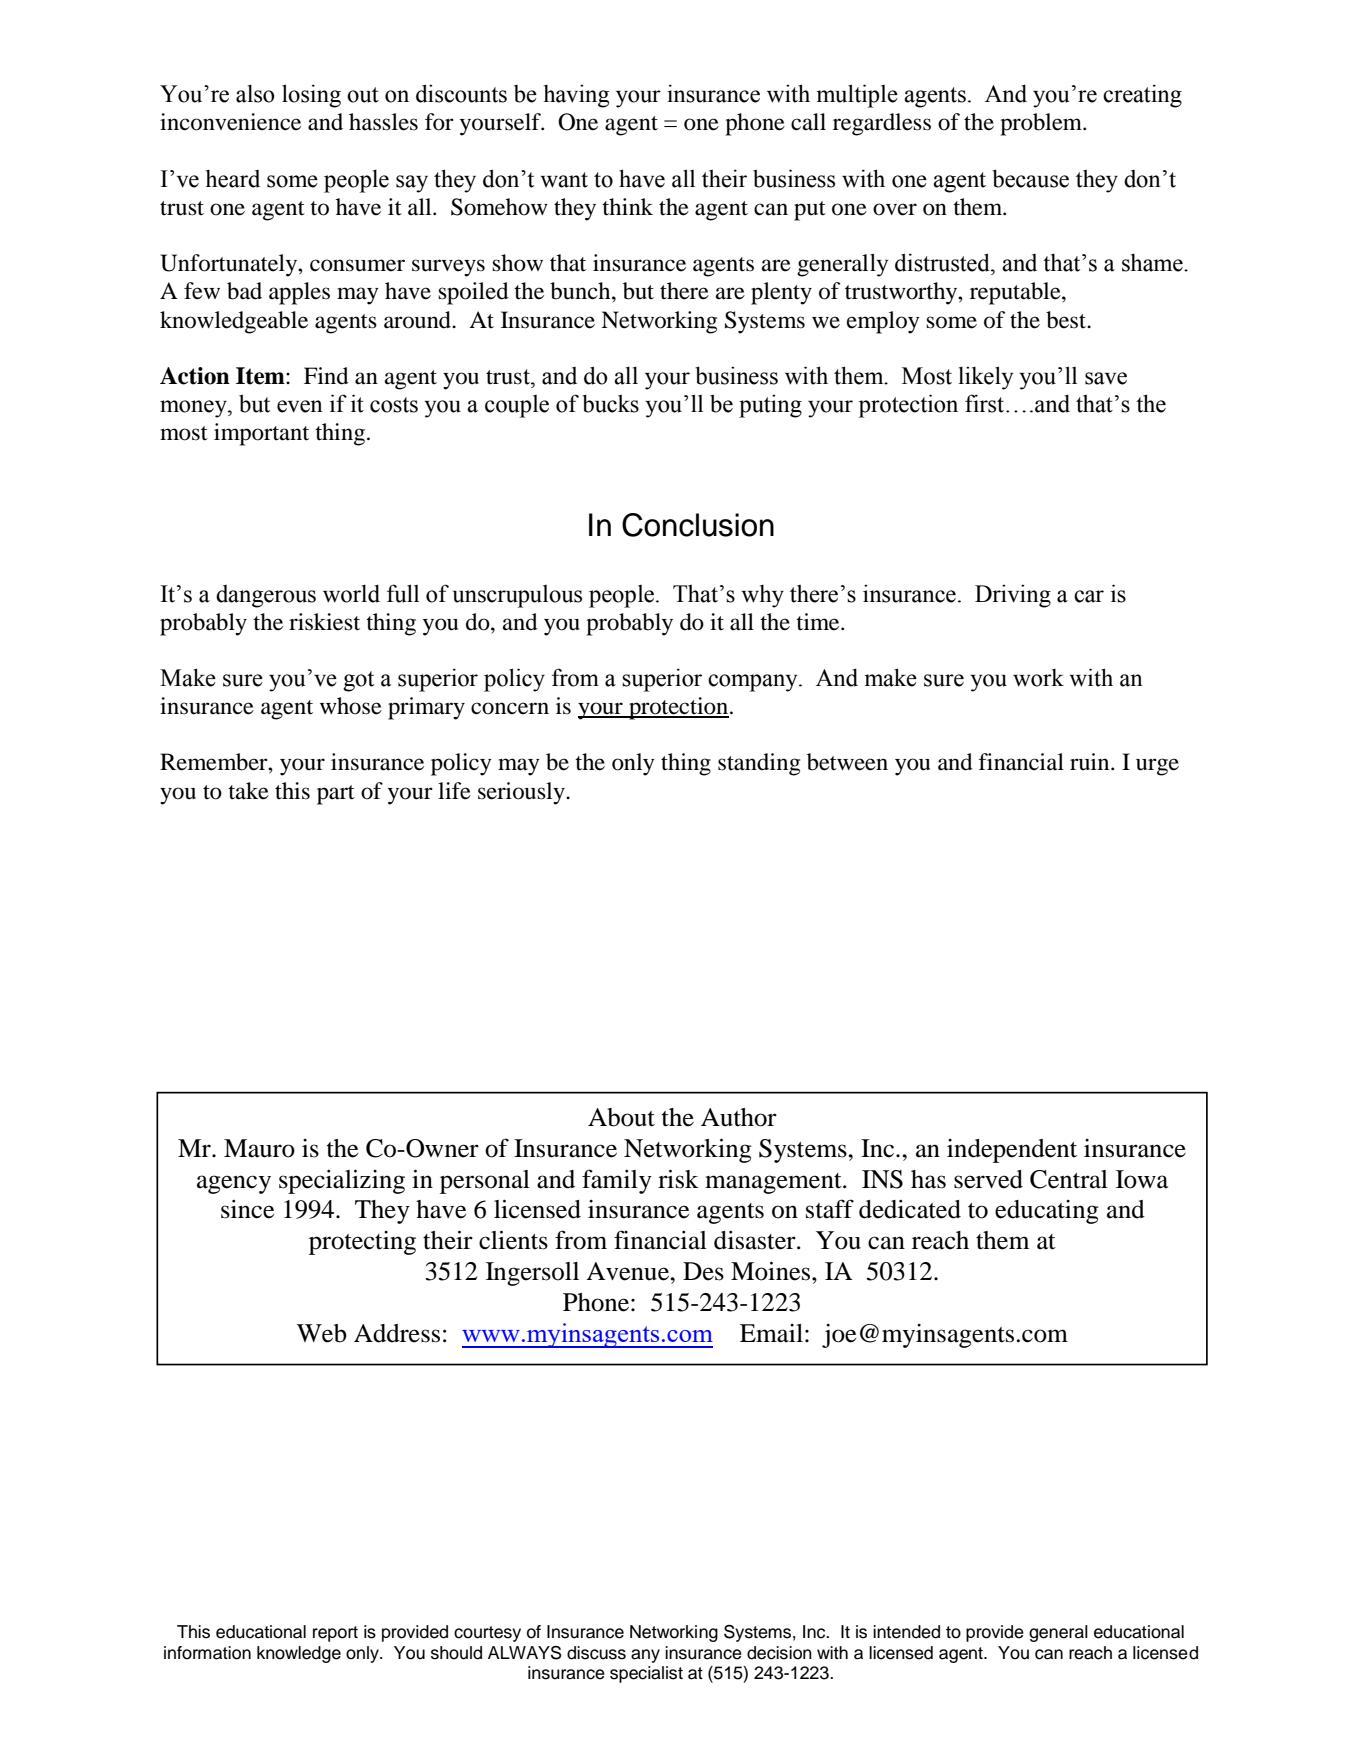 Image resolution: width=1362 pixels, height=1763 pixels. What do you see at coordinates (1042, 124) in the document?
I see `problem` at bounding box center [1042, 124].
